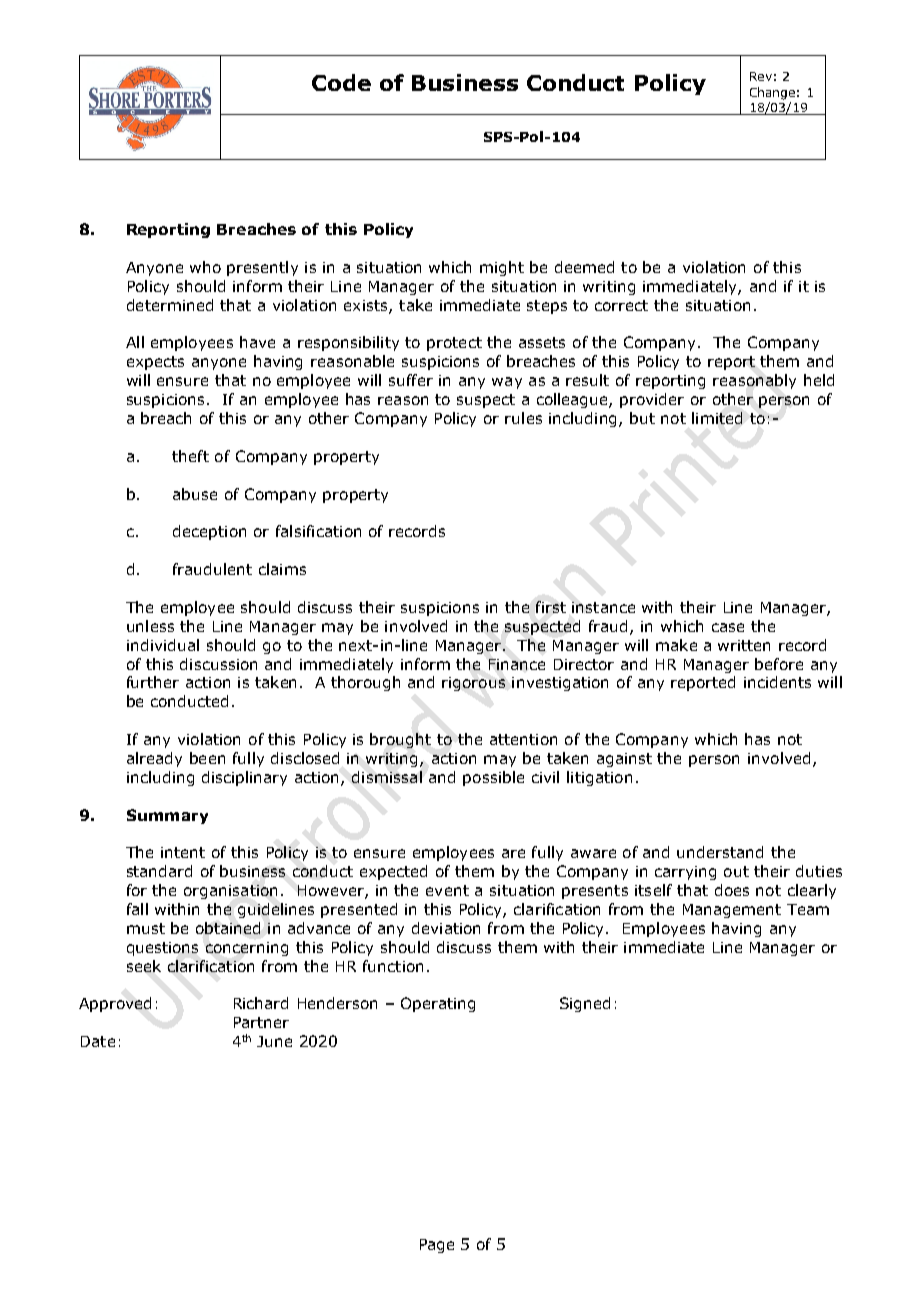  I want to click on Date, so click(98, 1041).
